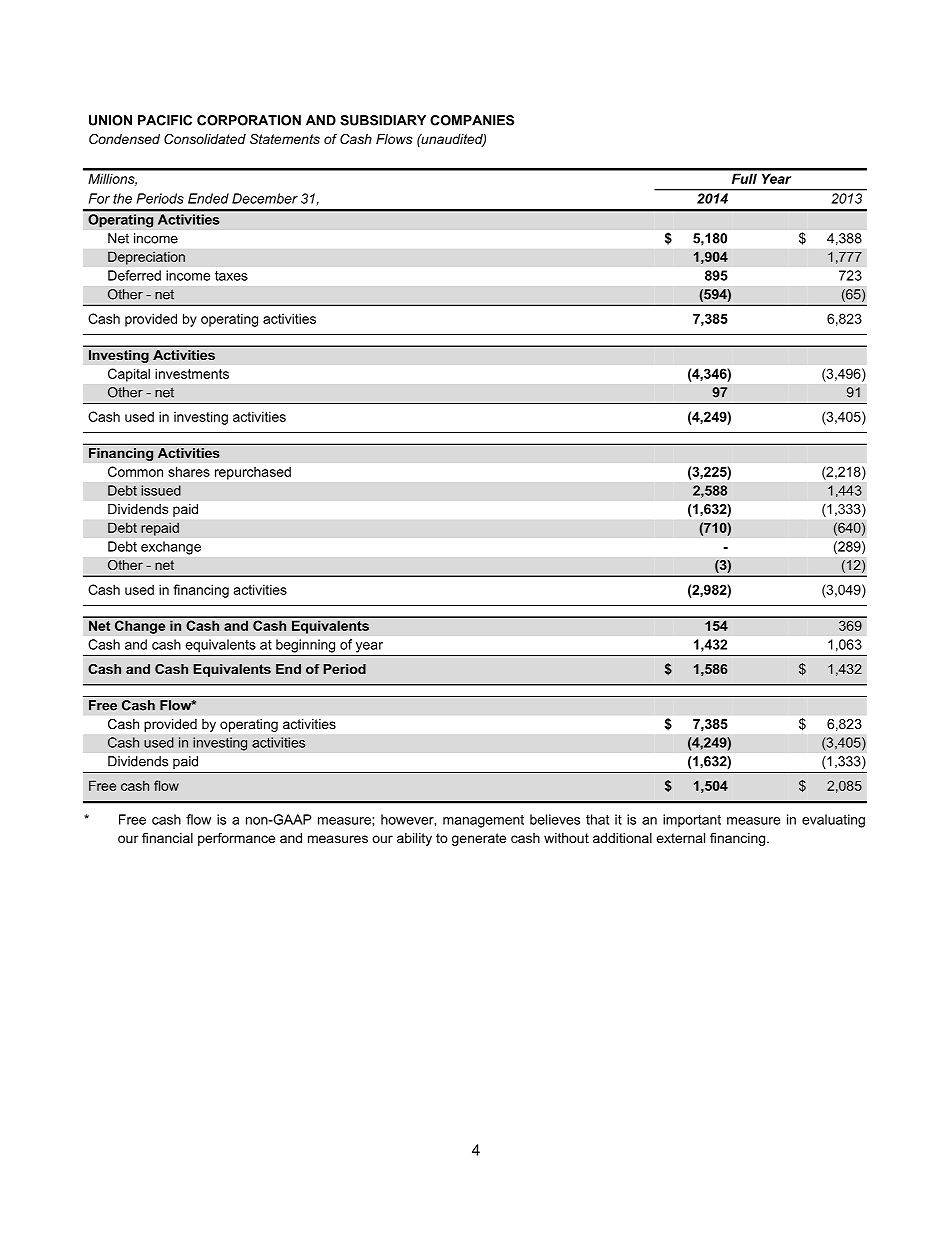 This screenshot has height=1233, width=952. Describe the element at coordinates (192, 373) in the screenshot. I see `investments` at that location.
